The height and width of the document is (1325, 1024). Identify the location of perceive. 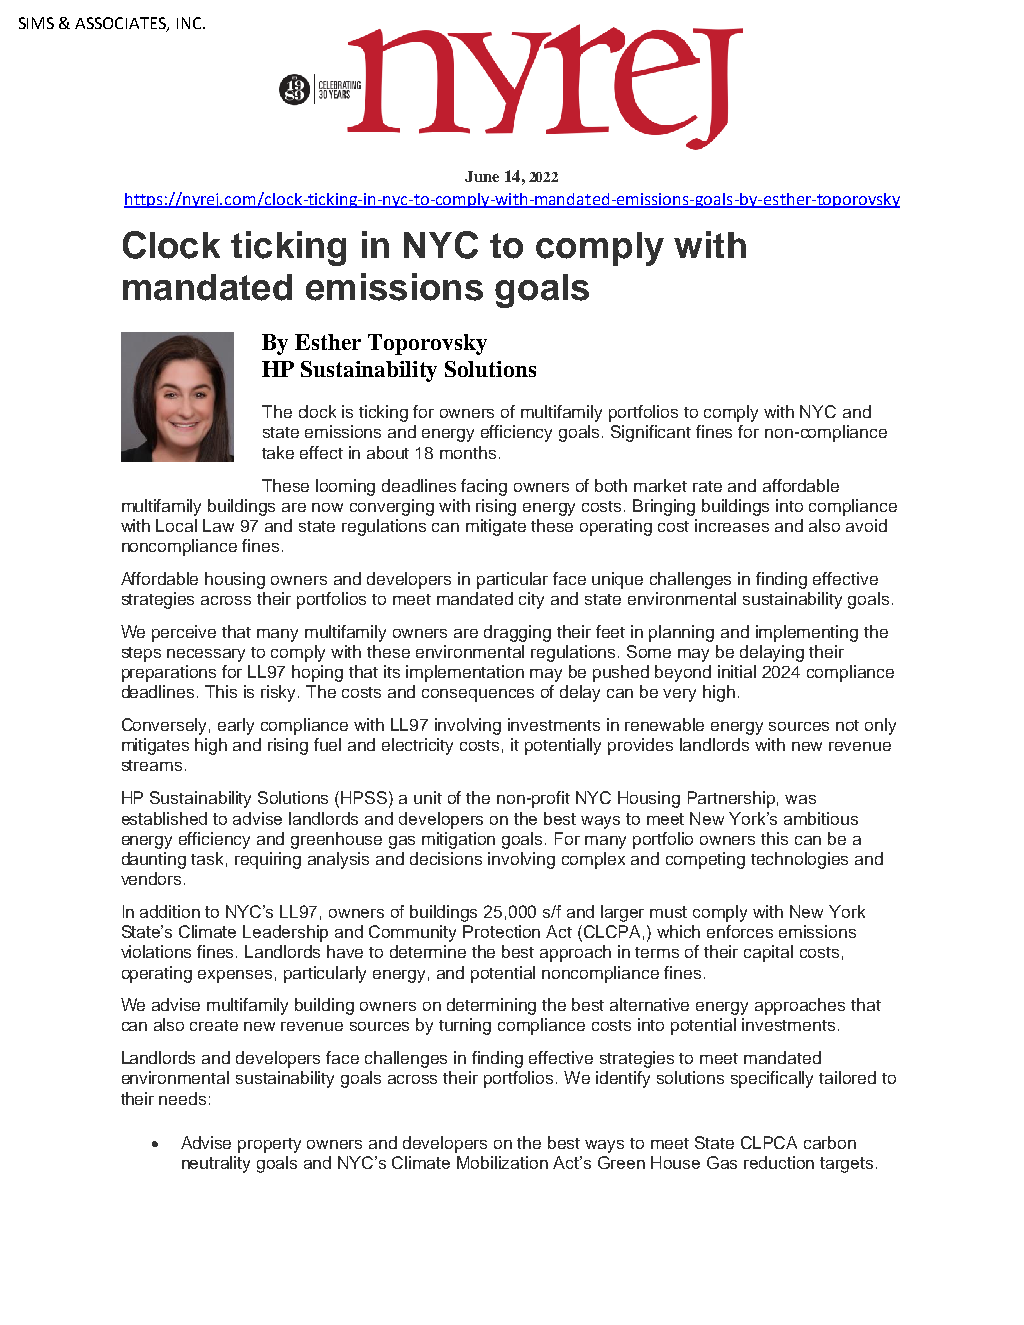
(184, 633).
